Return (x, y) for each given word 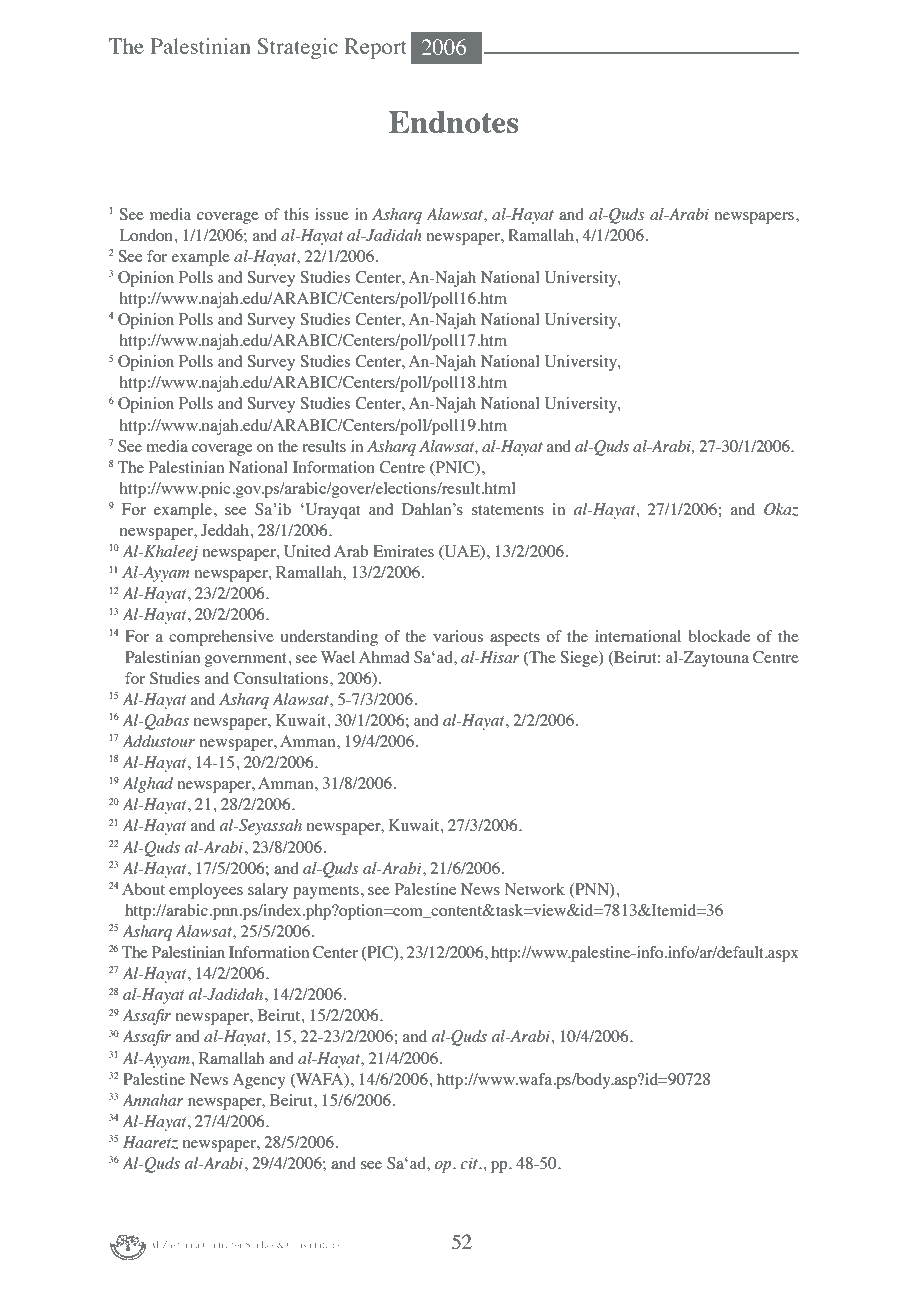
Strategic (297, 48)
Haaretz (150, 1142)
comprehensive (221, 638)
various (458, 636)
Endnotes (453, 122)
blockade (719, 636)
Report (376, 48)
